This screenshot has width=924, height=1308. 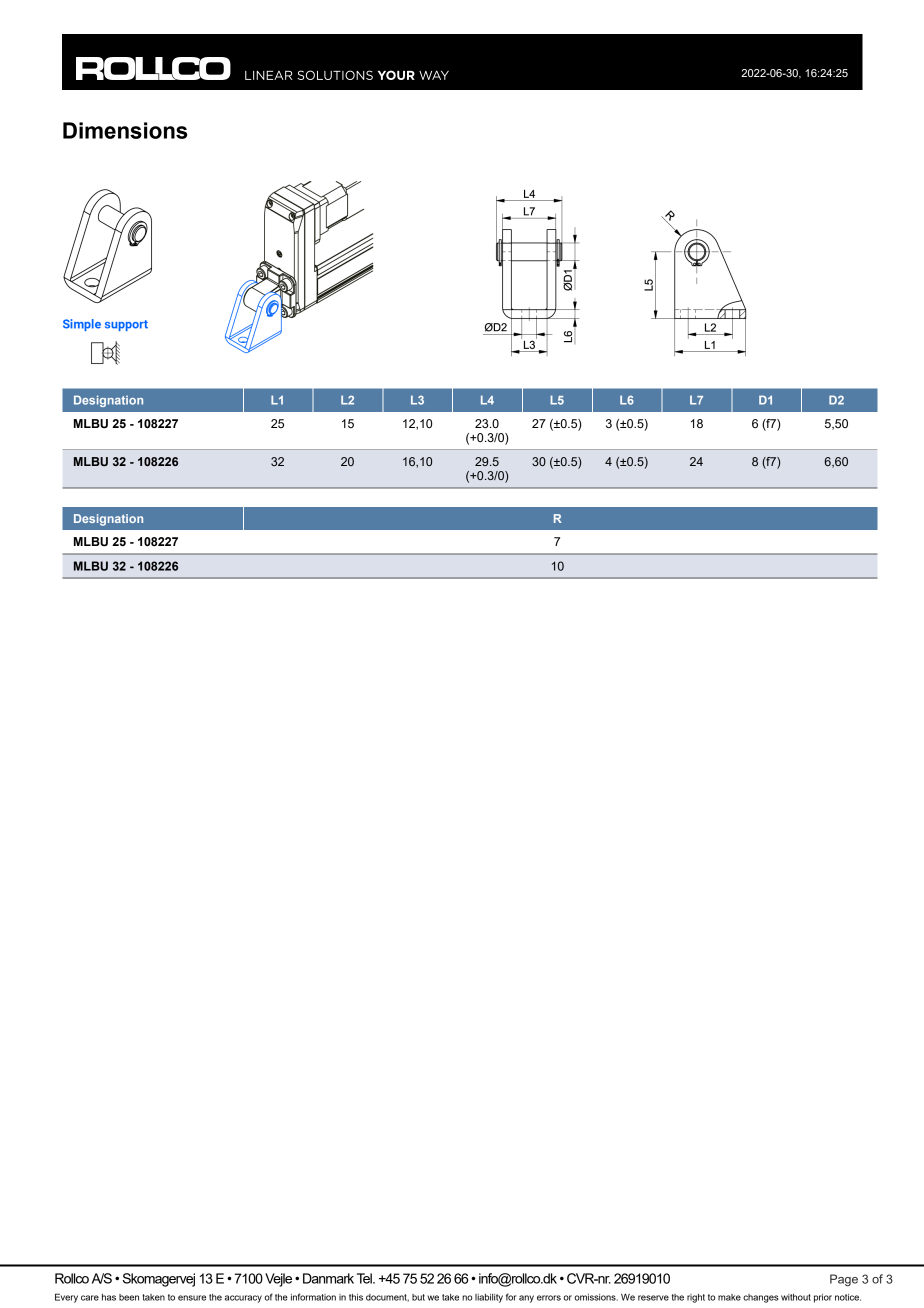 I want to click on changes, so click(x=761, y=1298).
